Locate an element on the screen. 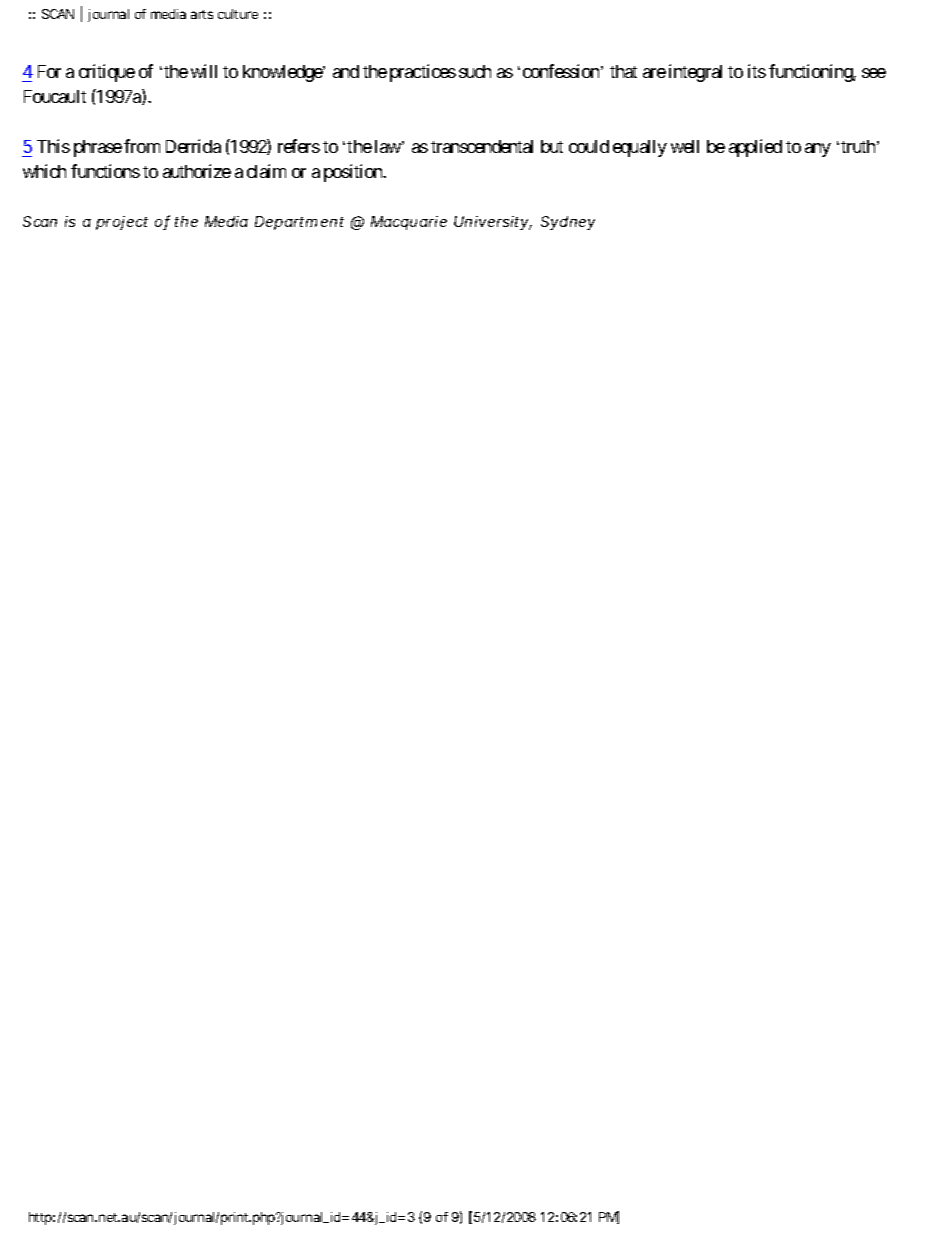 The image size is (952, 1233). applied is located at coordinates (755, 148).
